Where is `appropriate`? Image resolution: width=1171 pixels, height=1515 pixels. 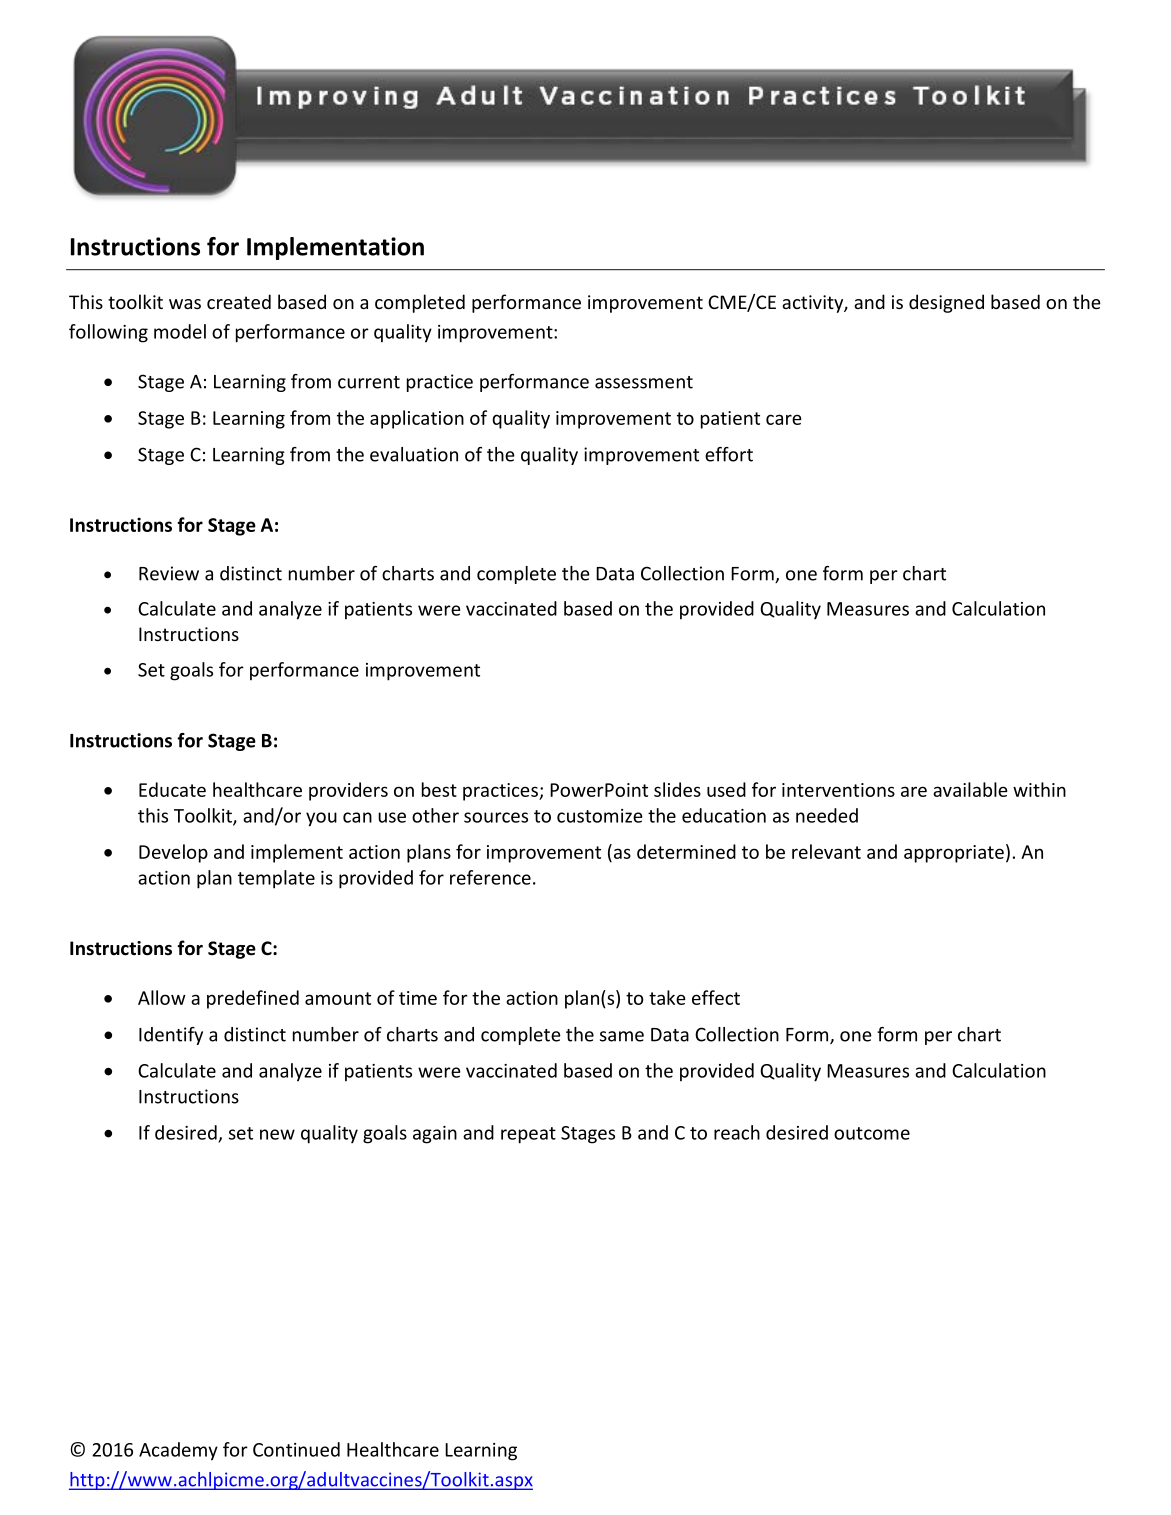
appropriate is located at coordinates (954, 854).
